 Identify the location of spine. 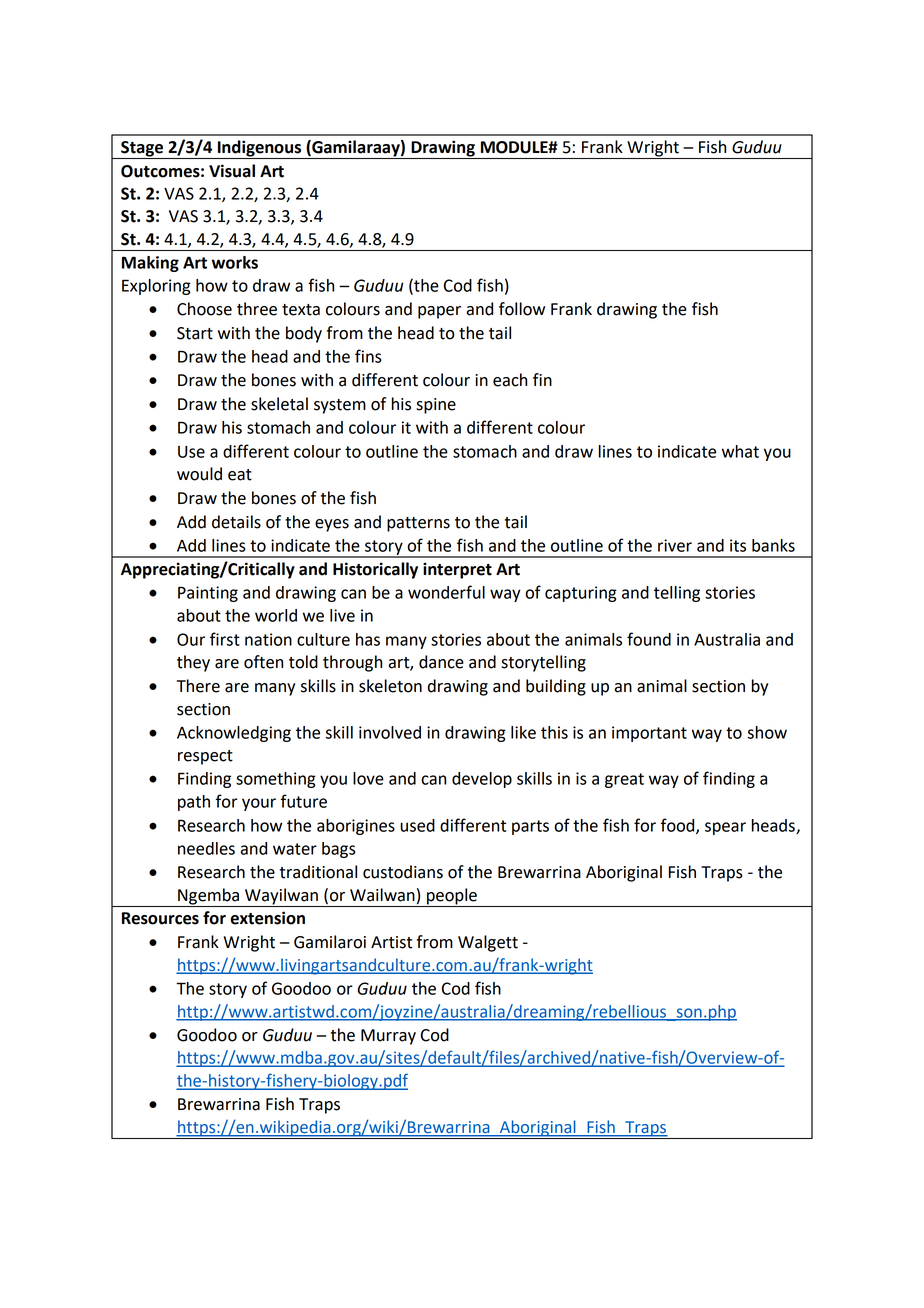
(436, 406).
